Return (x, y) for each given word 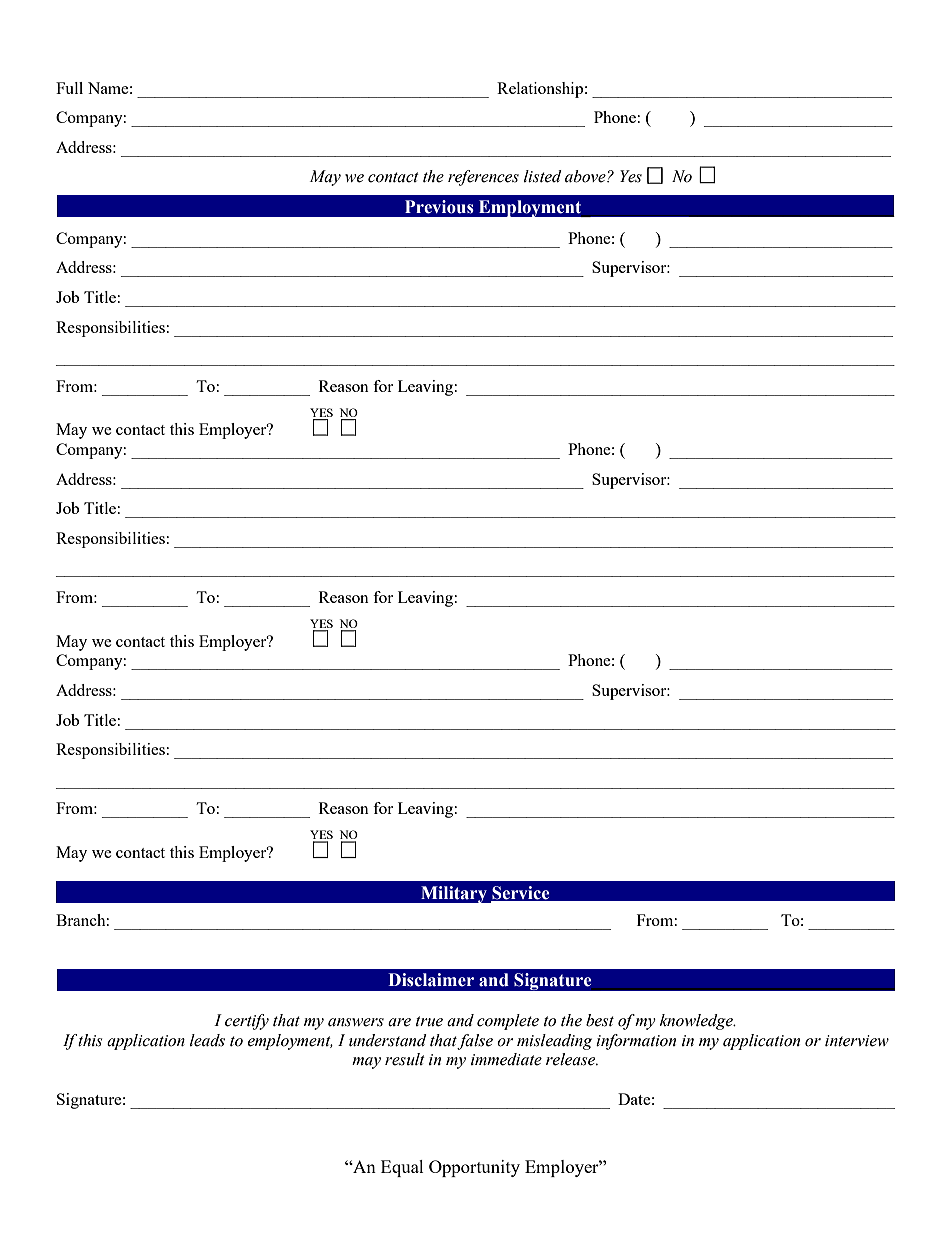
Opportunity (474, 1168)
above (586, 176)
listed (543, 176)
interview (857, 1041)
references (483, 178)
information (636, 1042)
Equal (402, 1168)
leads (207, 1040)
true (429, 1021)
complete (508, 1022)
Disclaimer (431, 980)
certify (247, 1022)
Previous (439, 207)
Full (69, 88)
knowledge (697, 1022)
